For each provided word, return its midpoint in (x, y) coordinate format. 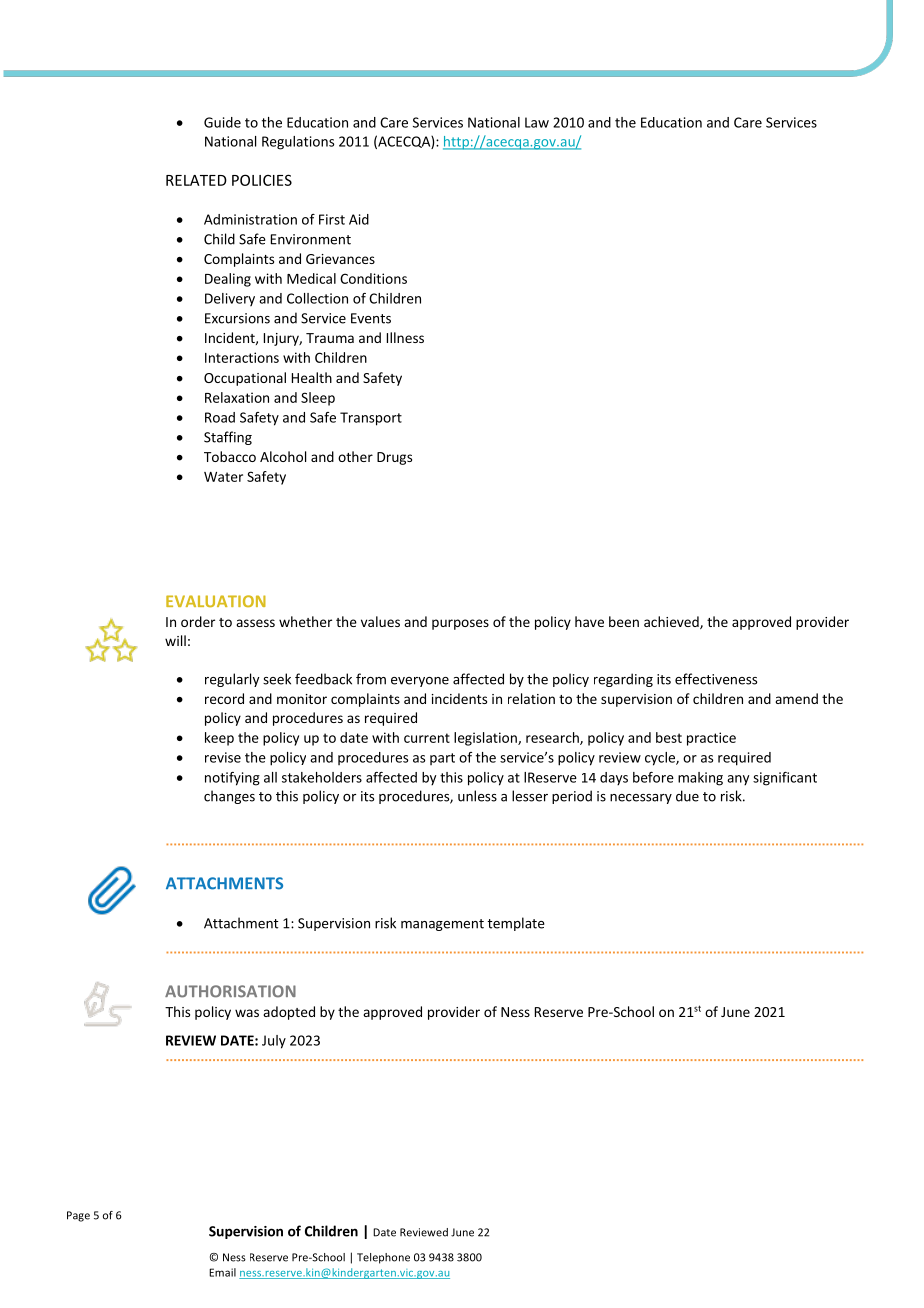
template (516, 924)
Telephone (383, 1258)
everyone (420, 682)
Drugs (394, 458)
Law (537, 122)
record (224, 698)
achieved (672, 622)
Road (220, 417)
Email (222, 1272)
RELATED (196, 180)
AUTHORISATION (230, 991)
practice (711, 739)
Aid (359, 219)
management (442, 925)
